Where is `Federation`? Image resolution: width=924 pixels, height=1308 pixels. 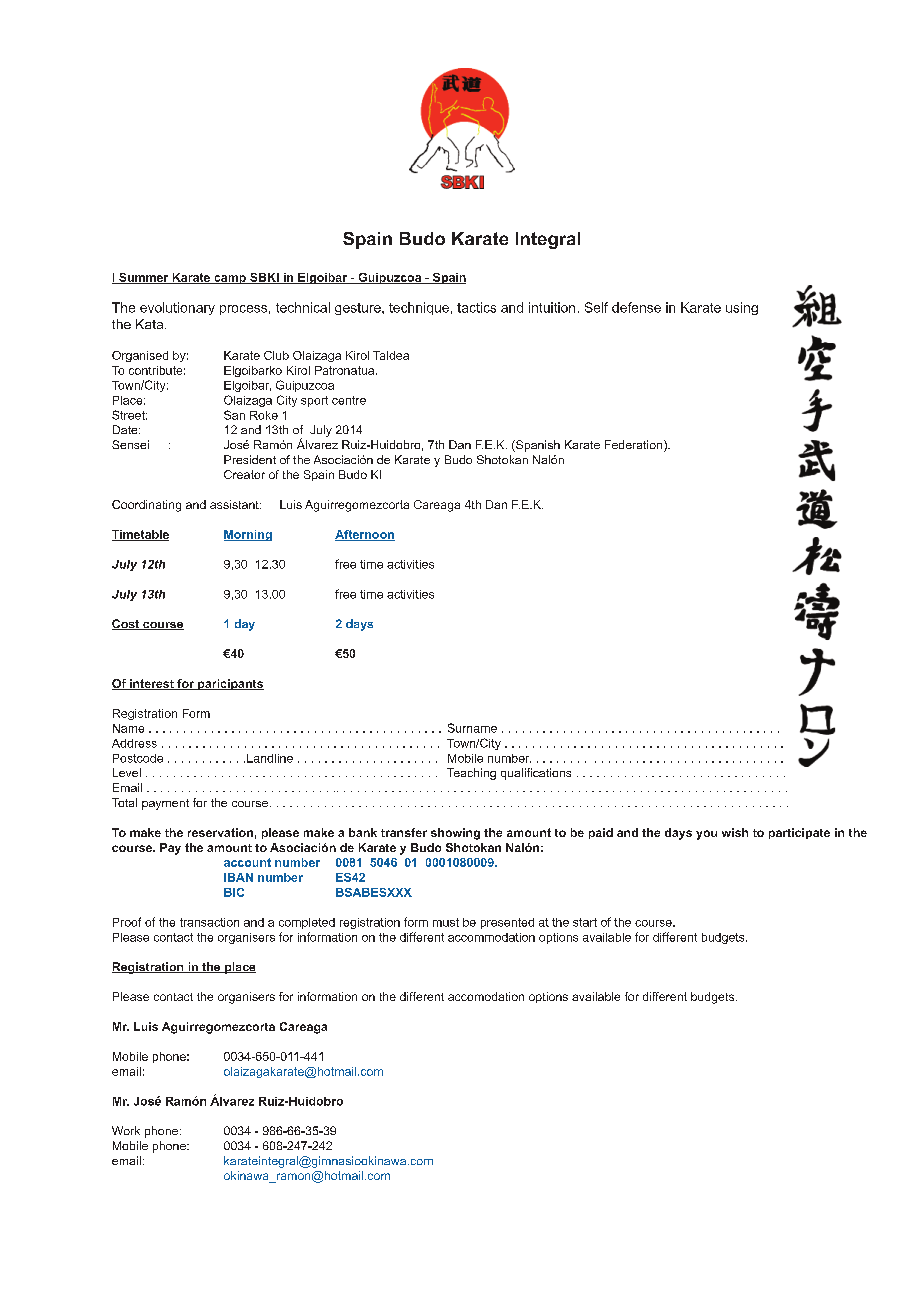 Federation is located at coordinates (635, 446).
